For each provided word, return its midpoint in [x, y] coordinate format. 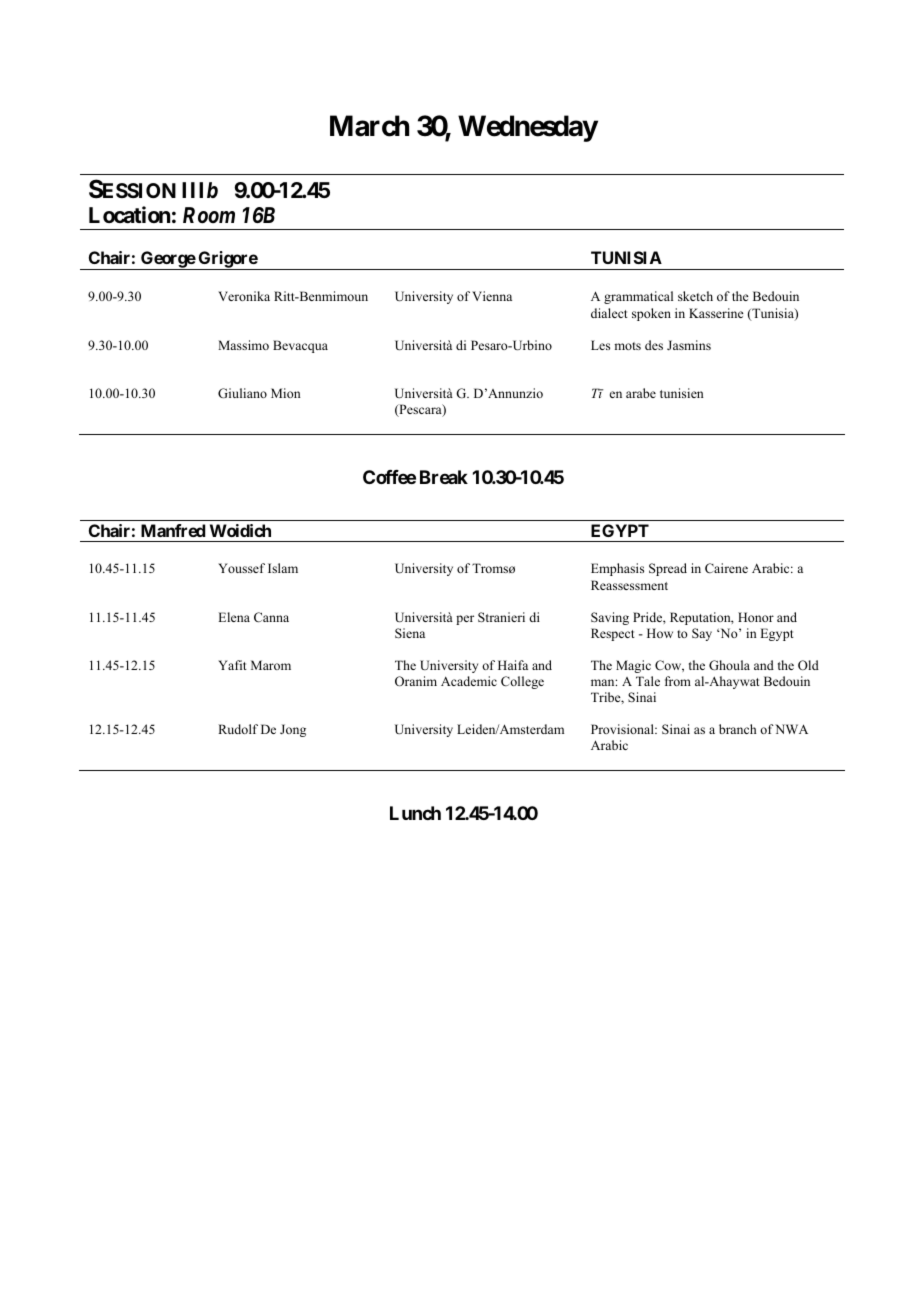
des [654, 345]
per [465, 620]
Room [209, 215]
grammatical [638, 297]
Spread [668, 569]
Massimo [243, 345]
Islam [283, 568]
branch [737, 729]
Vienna [492, 296]
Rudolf [238, 729]
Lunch [415, 813]
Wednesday [528, 128]
